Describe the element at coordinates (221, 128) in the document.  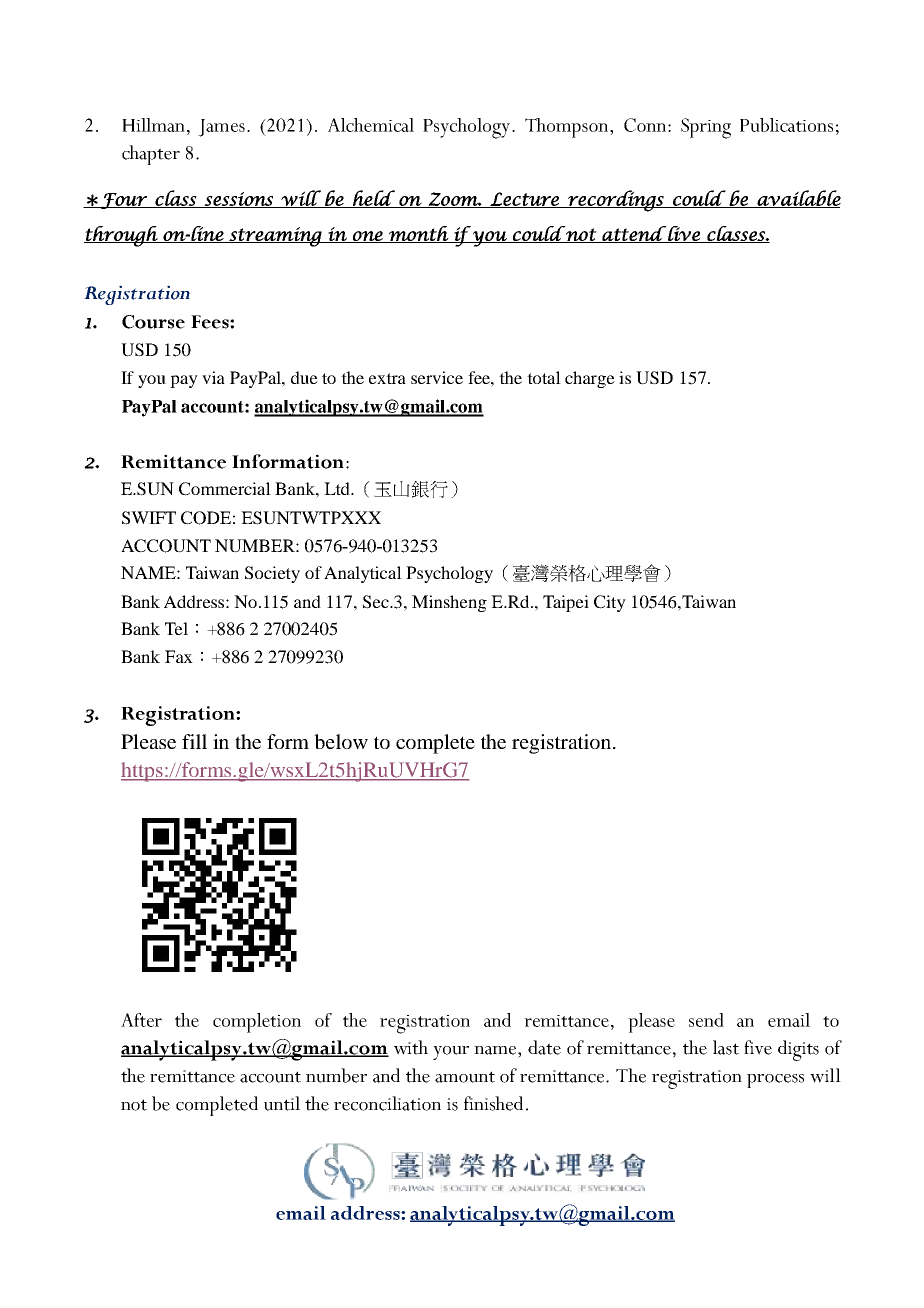
I see `James` at that location.
